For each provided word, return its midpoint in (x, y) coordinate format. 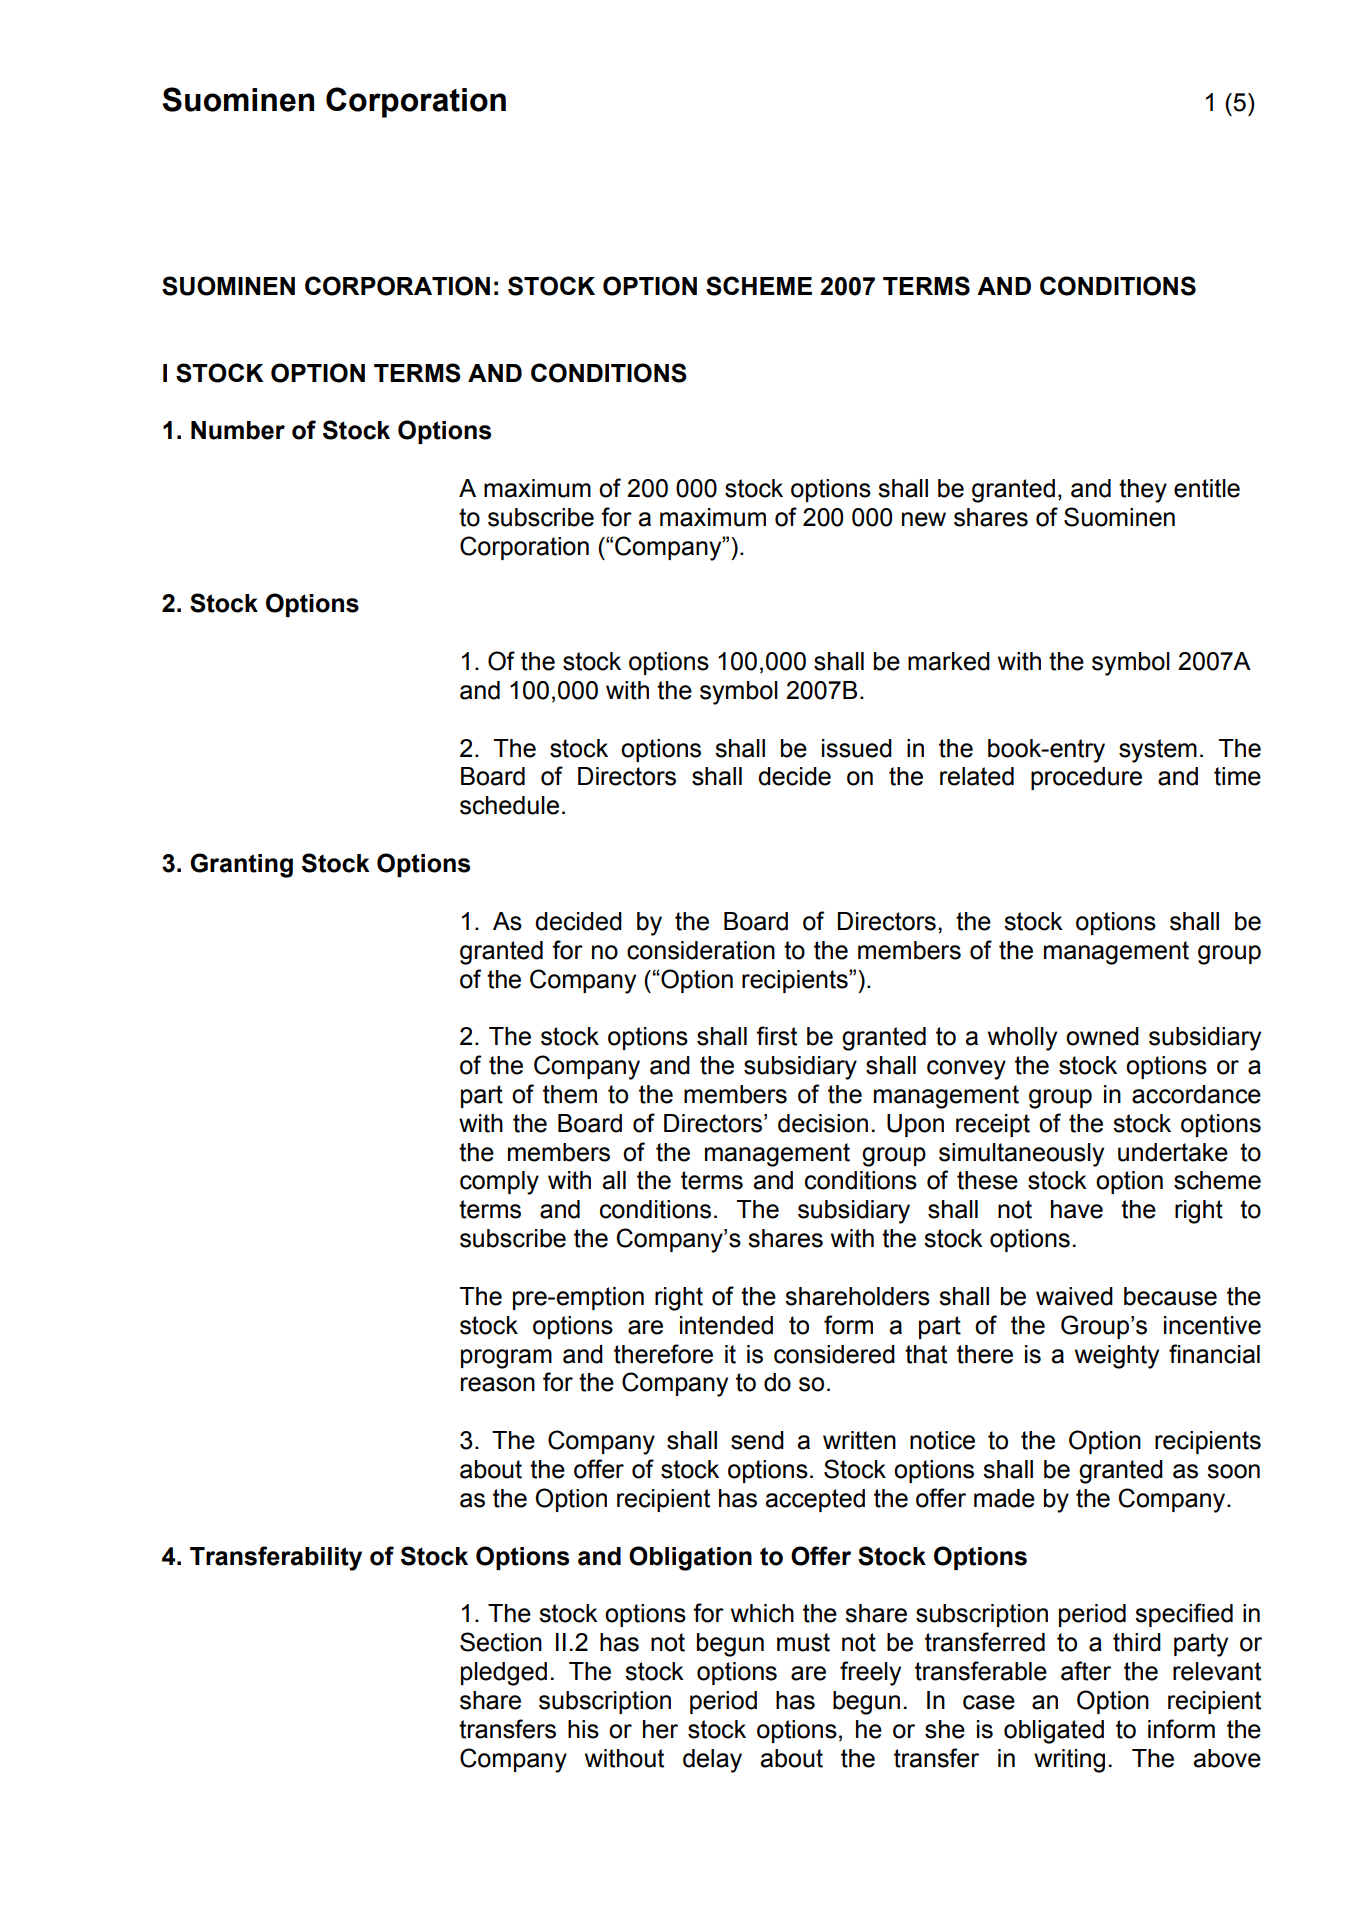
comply (499, 1183)
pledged (504, 1674)
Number (238, 430)
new (924, 519)
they (1143, 491)
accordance (1196, 1094)
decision (823, 1123)
